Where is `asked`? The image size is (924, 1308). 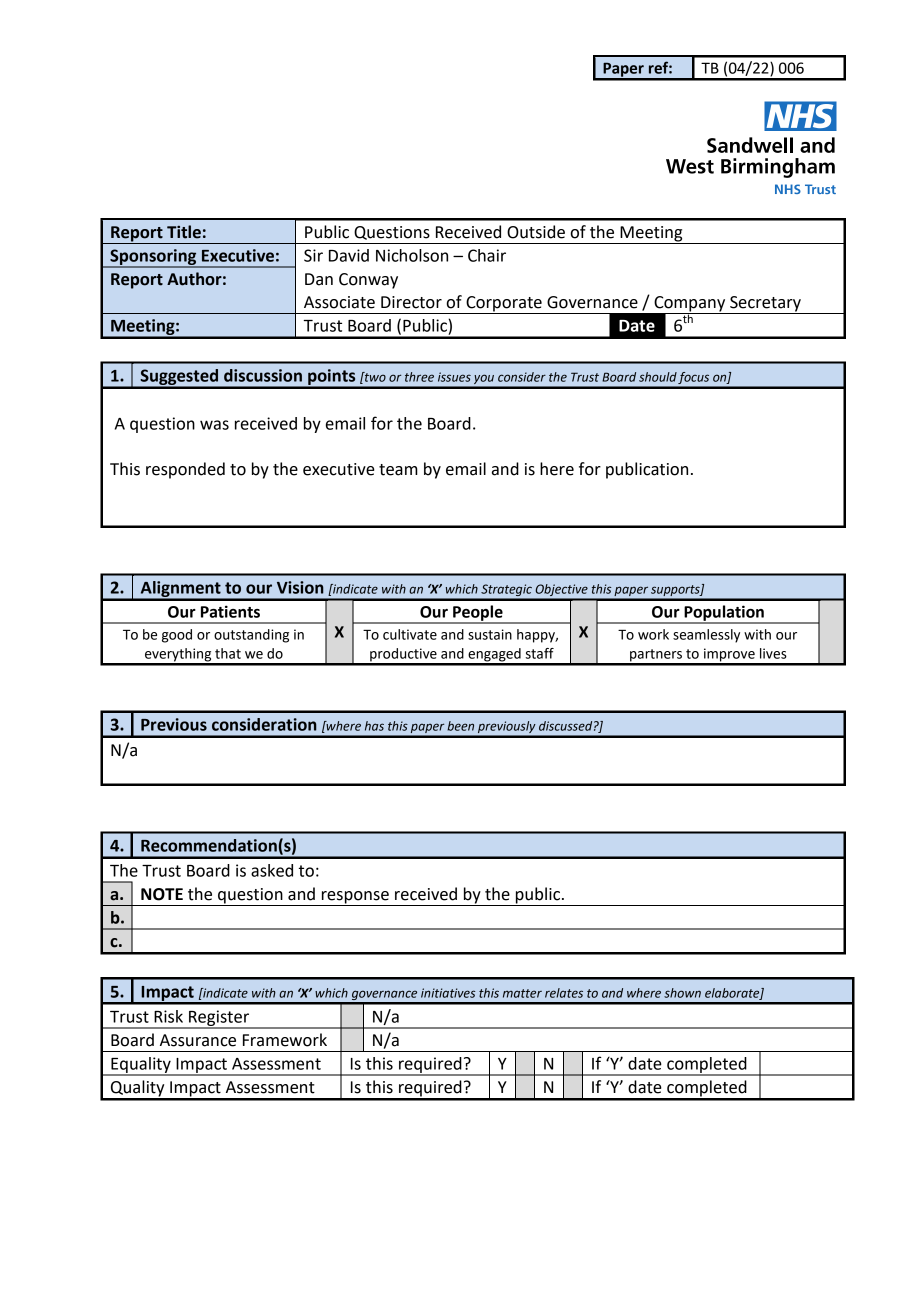 asked is located at coordinates (272, 870).
